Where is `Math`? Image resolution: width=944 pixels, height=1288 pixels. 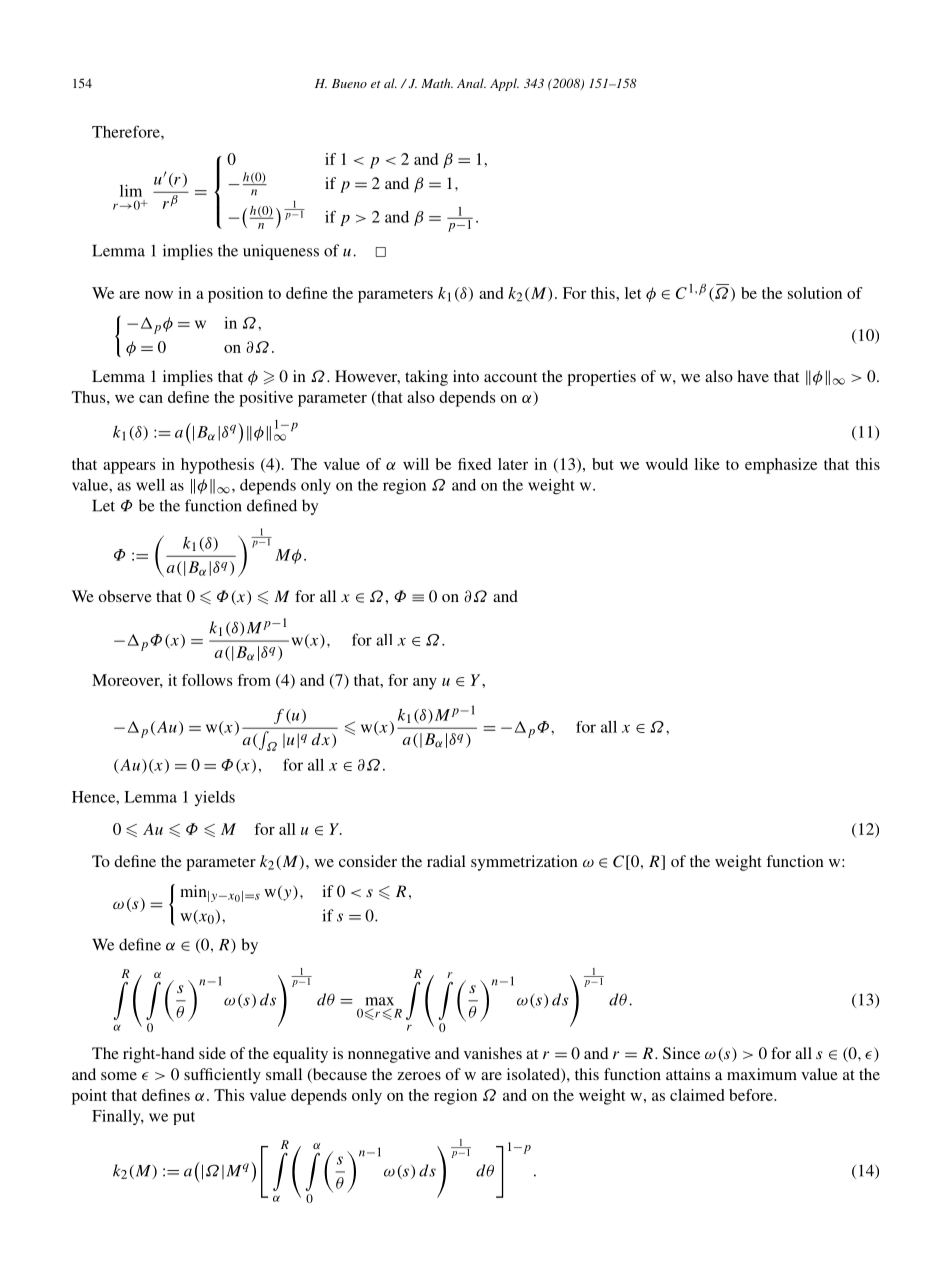 Math is located at coordinates (437, 83).
